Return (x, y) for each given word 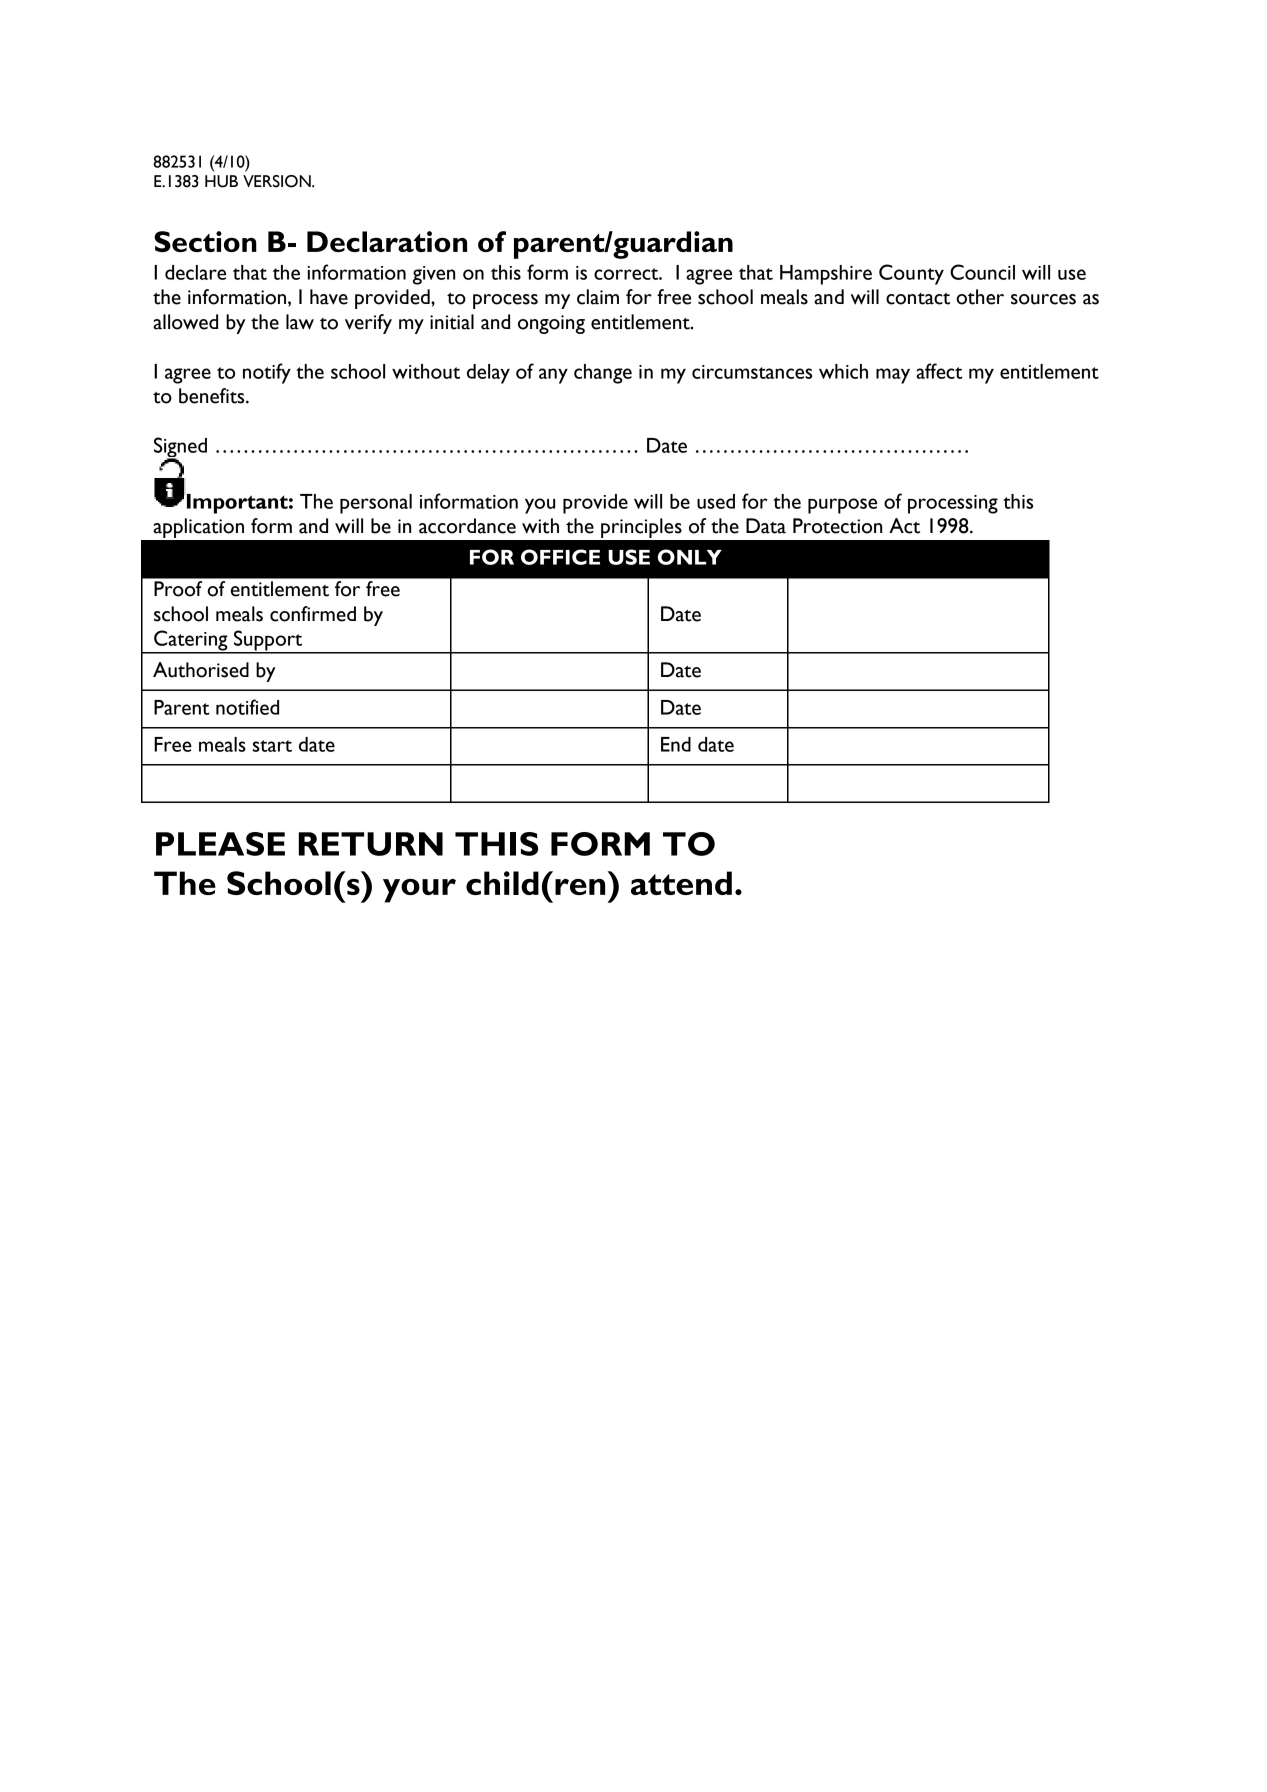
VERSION (278, 181)
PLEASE (220, 844)
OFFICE (560, 557)
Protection (837, 526)
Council (982, 272)
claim (598, 297)
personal (376, 504)
